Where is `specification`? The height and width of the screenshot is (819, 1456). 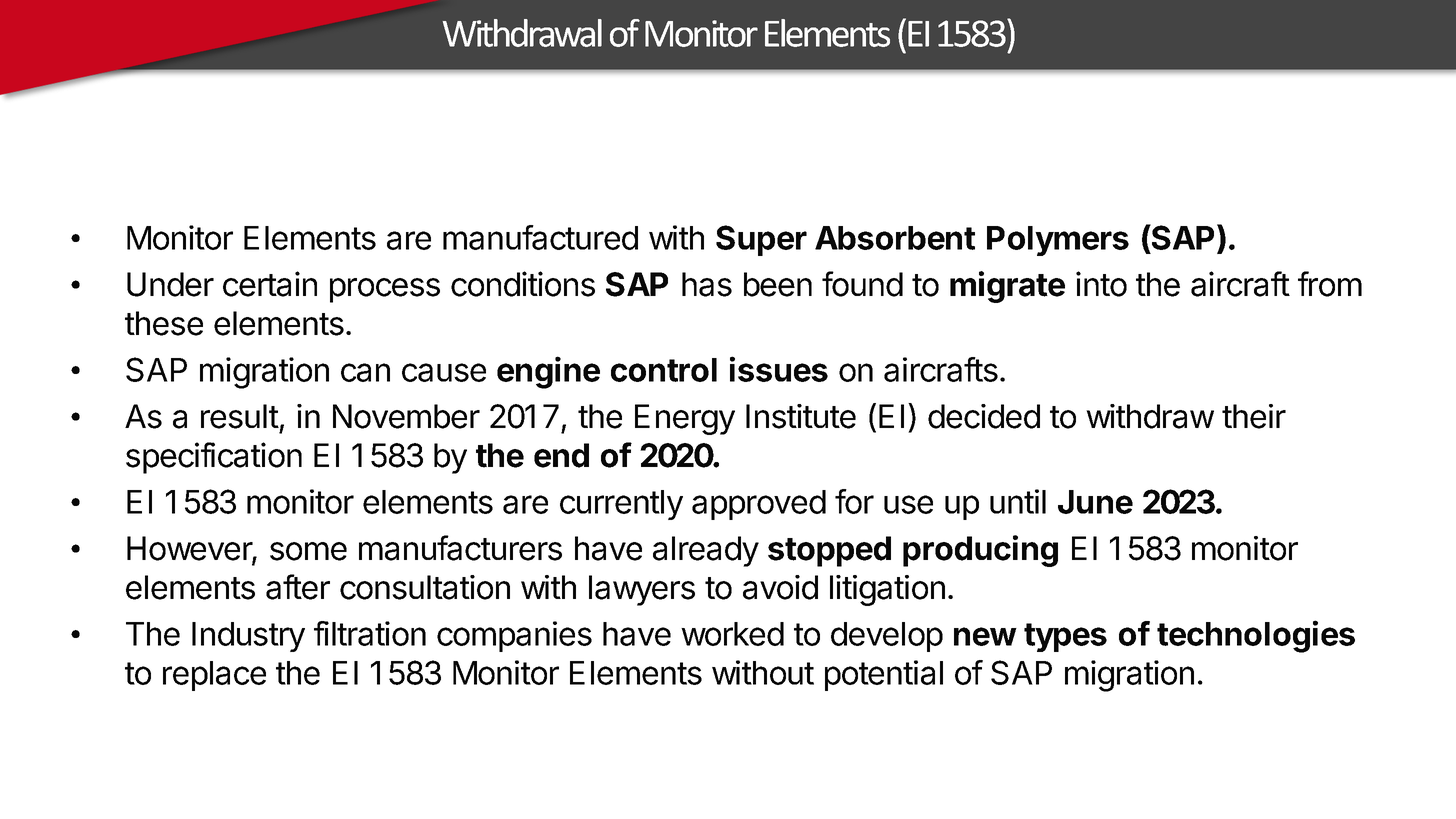 specification is located at coordinates (214, 458).
